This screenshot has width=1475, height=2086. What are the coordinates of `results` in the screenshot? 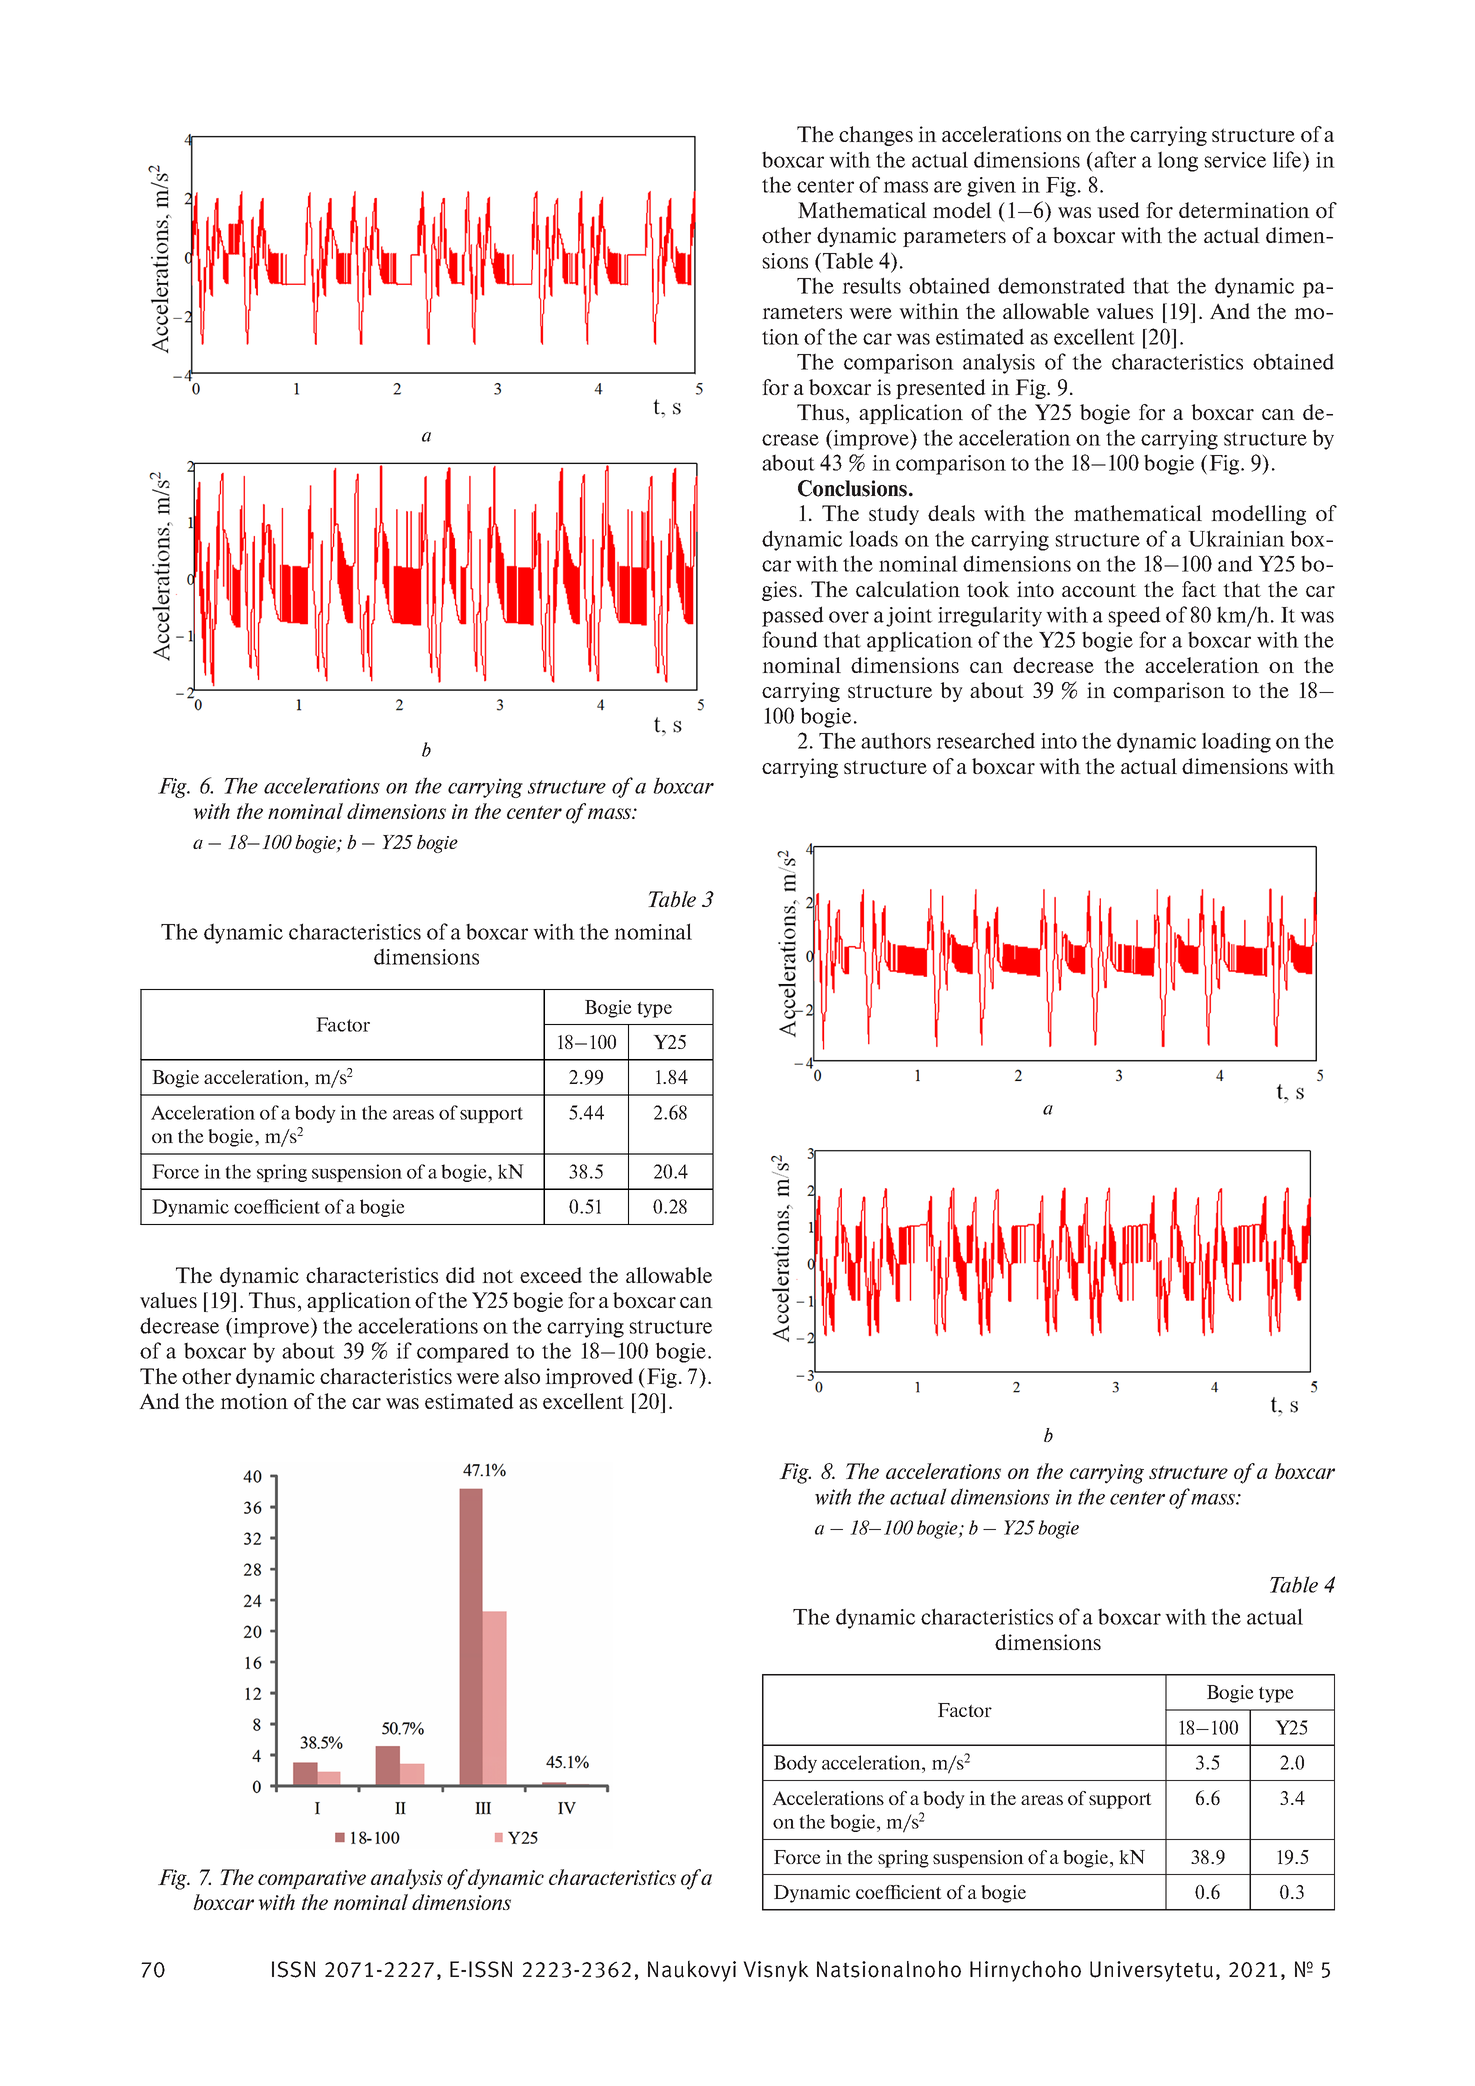 It's located at (871, 285).
